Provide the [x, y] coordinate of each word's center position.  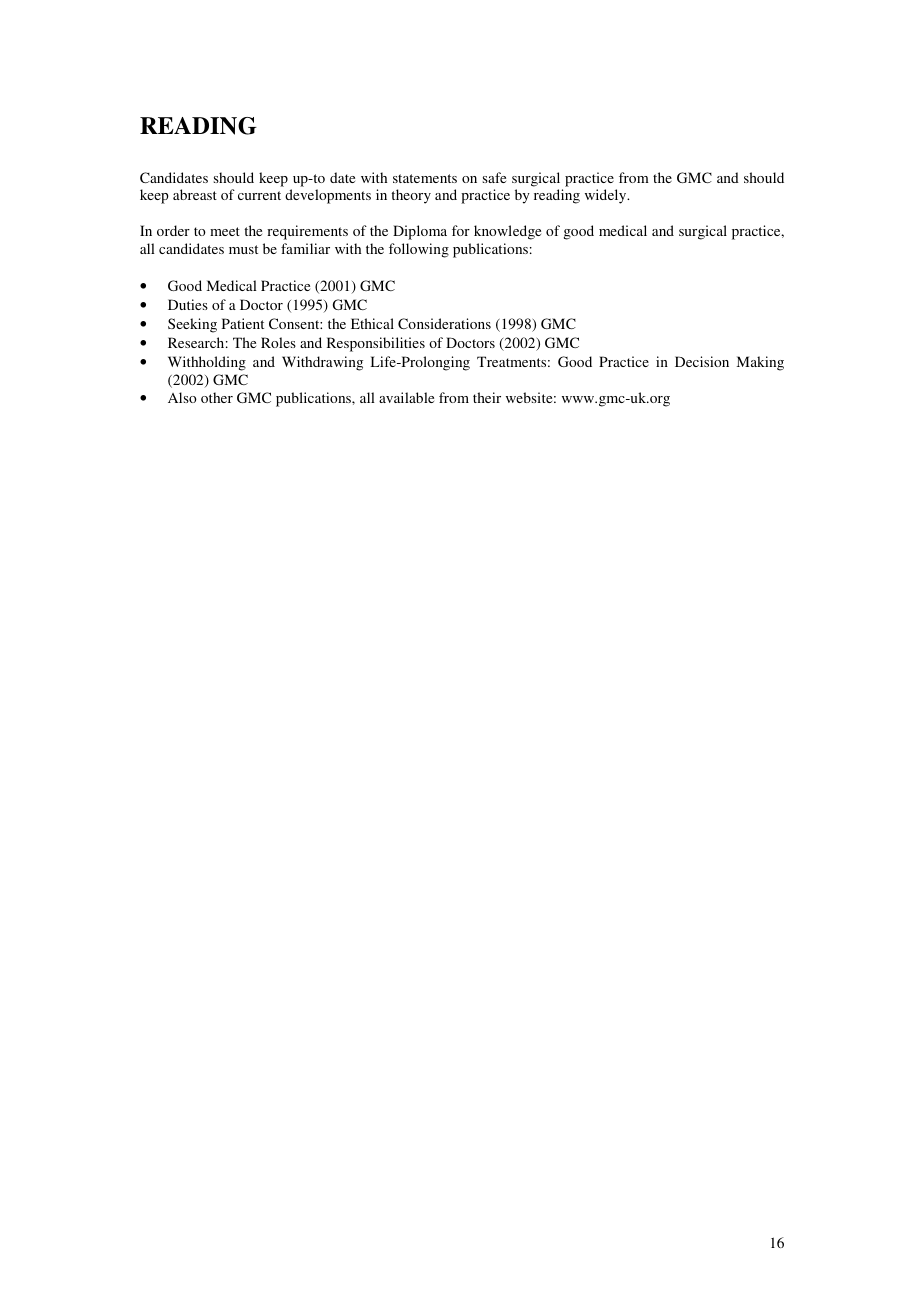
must [243, 249]
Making [760, 363]
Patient [243, 323]
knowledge [507, 232]
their [487, 397]
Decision [702, 361]
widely [607, 196]
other [217, 397]
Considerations [444, 323]
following [419, 250]
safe [494, 177]
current [259, 195]
